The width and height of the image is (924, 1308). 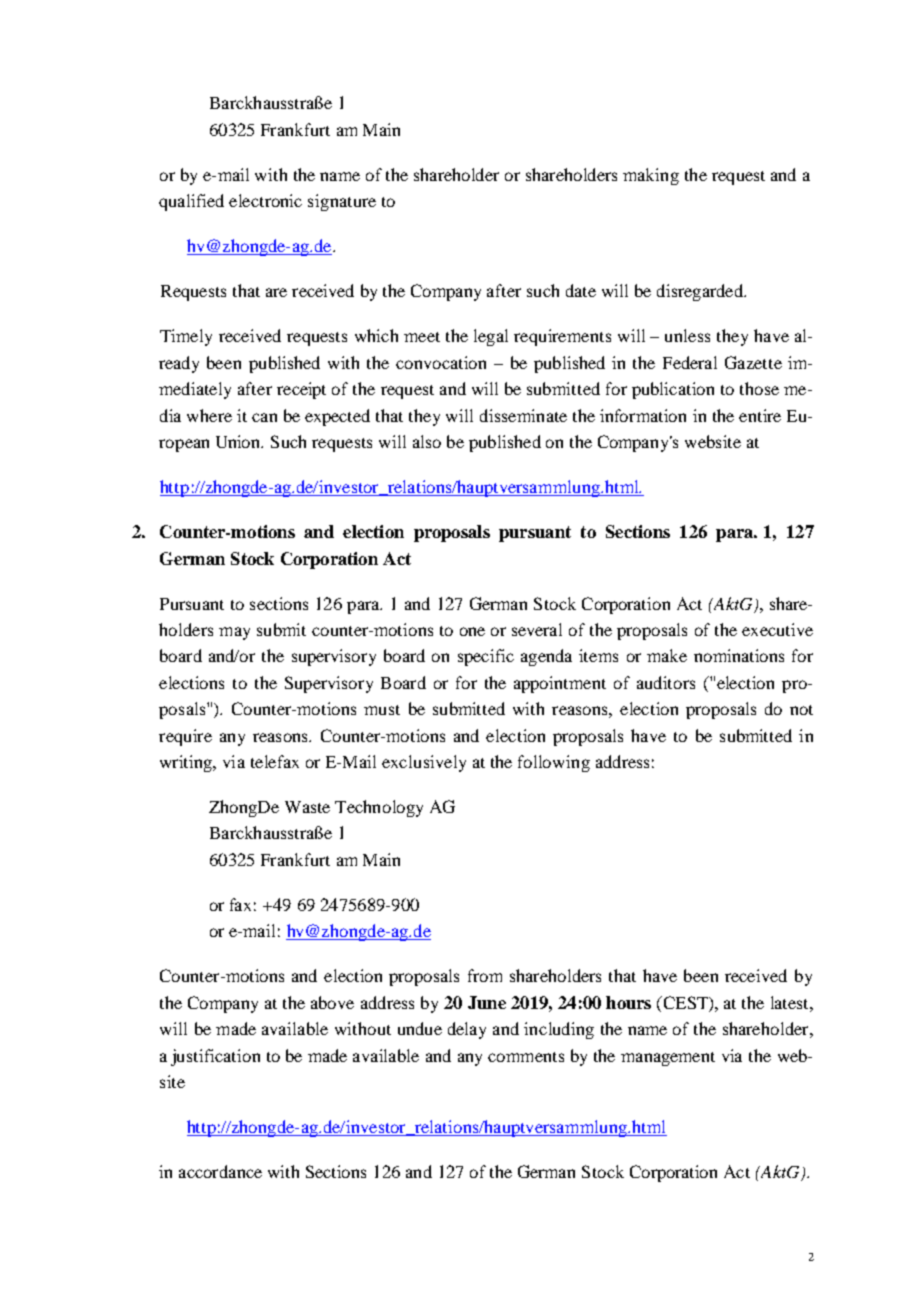 I want to click on Waste, so click(x=307, y=807).
